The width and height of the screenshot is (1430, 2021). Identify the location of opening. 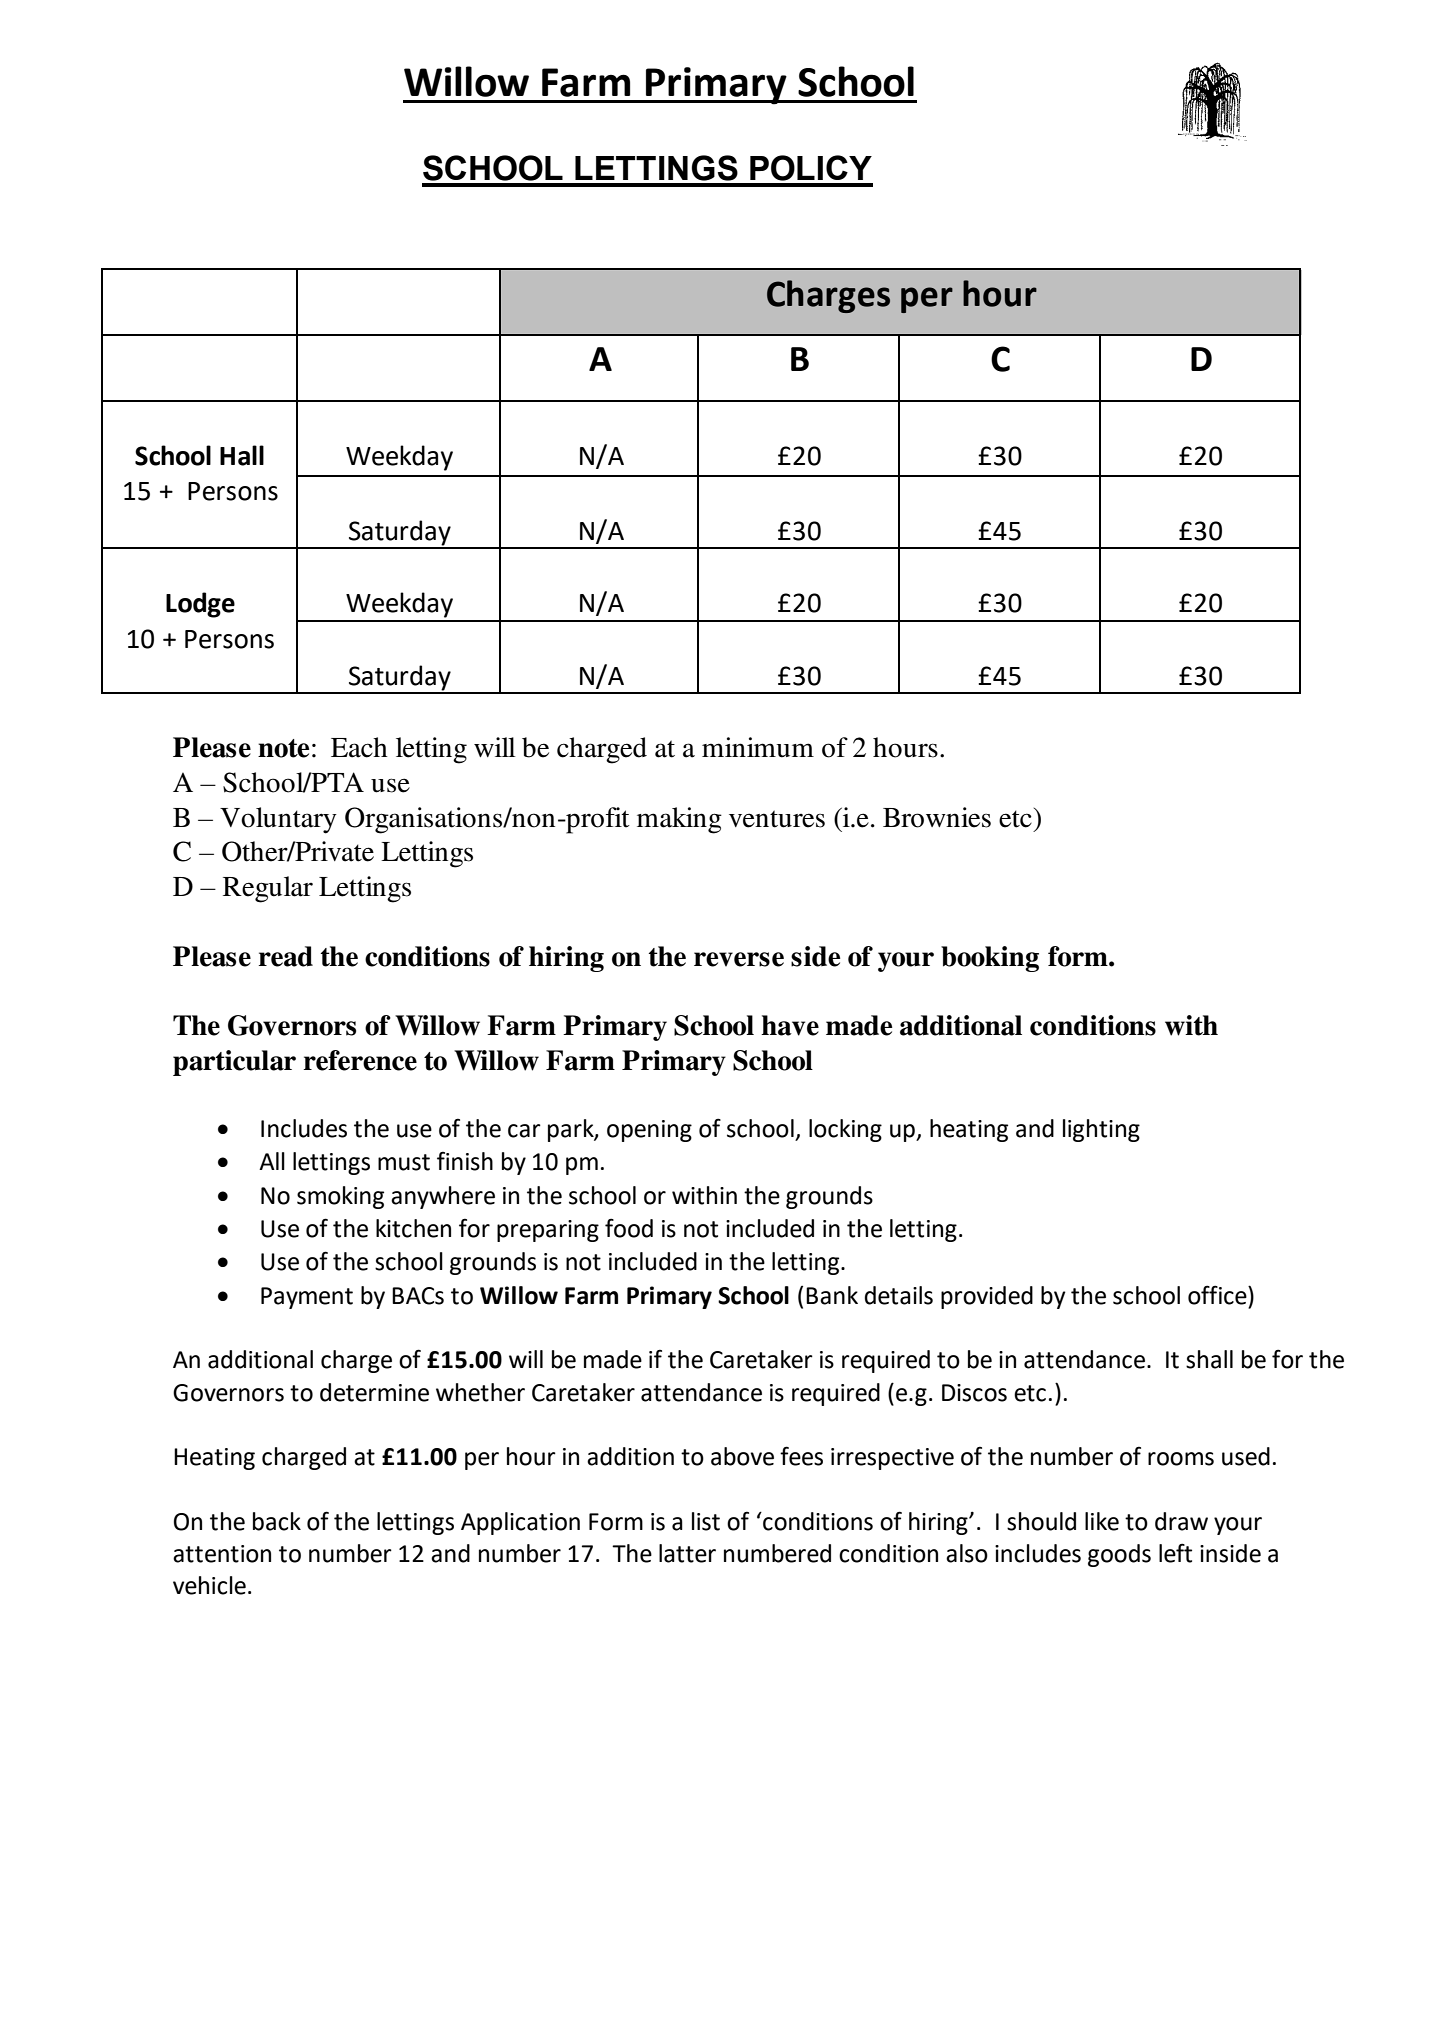
(649, 1131).
